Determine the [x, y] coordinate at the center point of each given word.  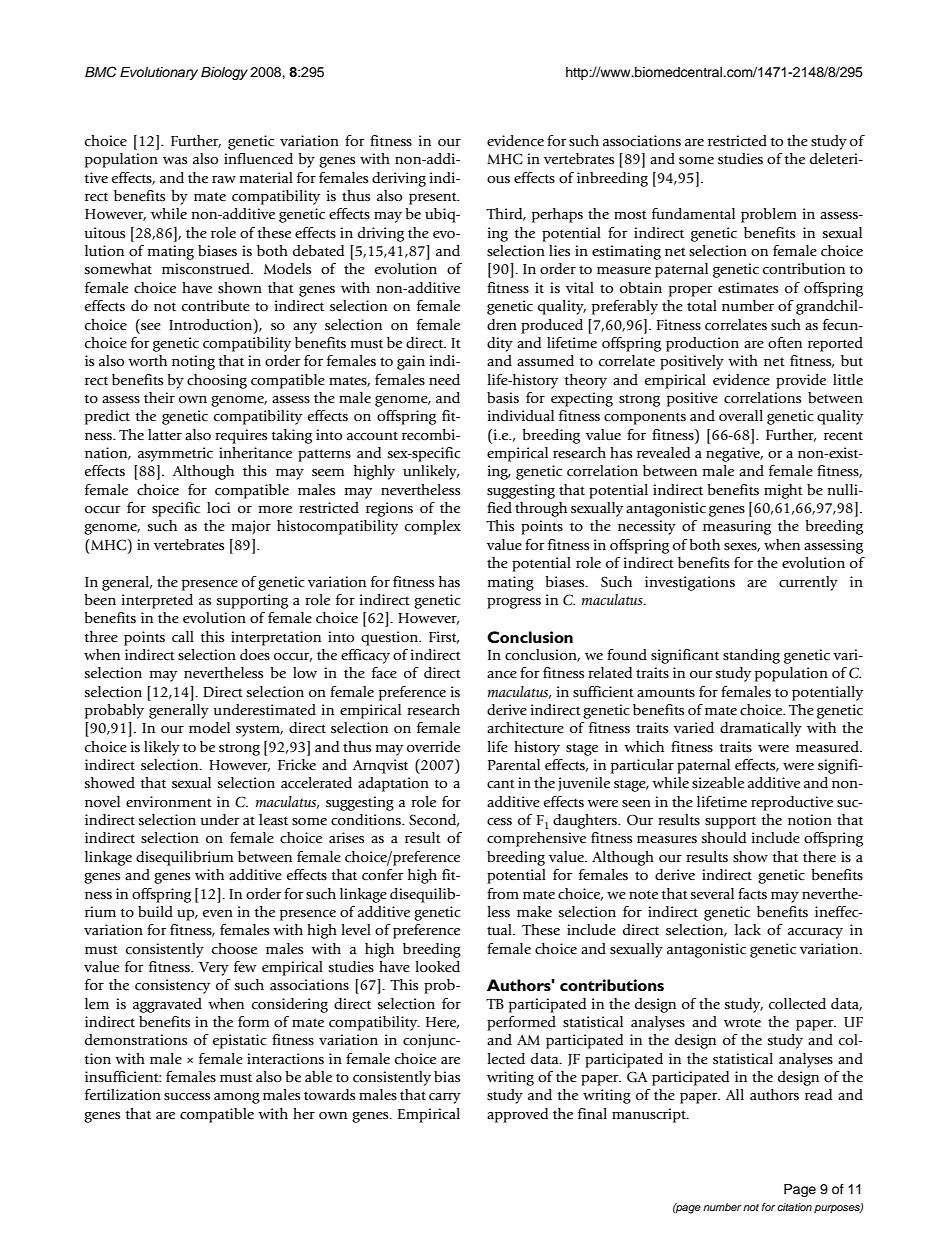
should [724, 838]
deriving [399, 179]
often [785, 342]
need [444, 379]
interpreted [157, 601]
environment [169, 801]
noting [193, 362]
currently [808, 583]
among [237, 1098]
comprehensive [536, 839]
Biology [224, 73]
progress [514, 603]
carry [445, 1098]
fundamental [693, 214]
